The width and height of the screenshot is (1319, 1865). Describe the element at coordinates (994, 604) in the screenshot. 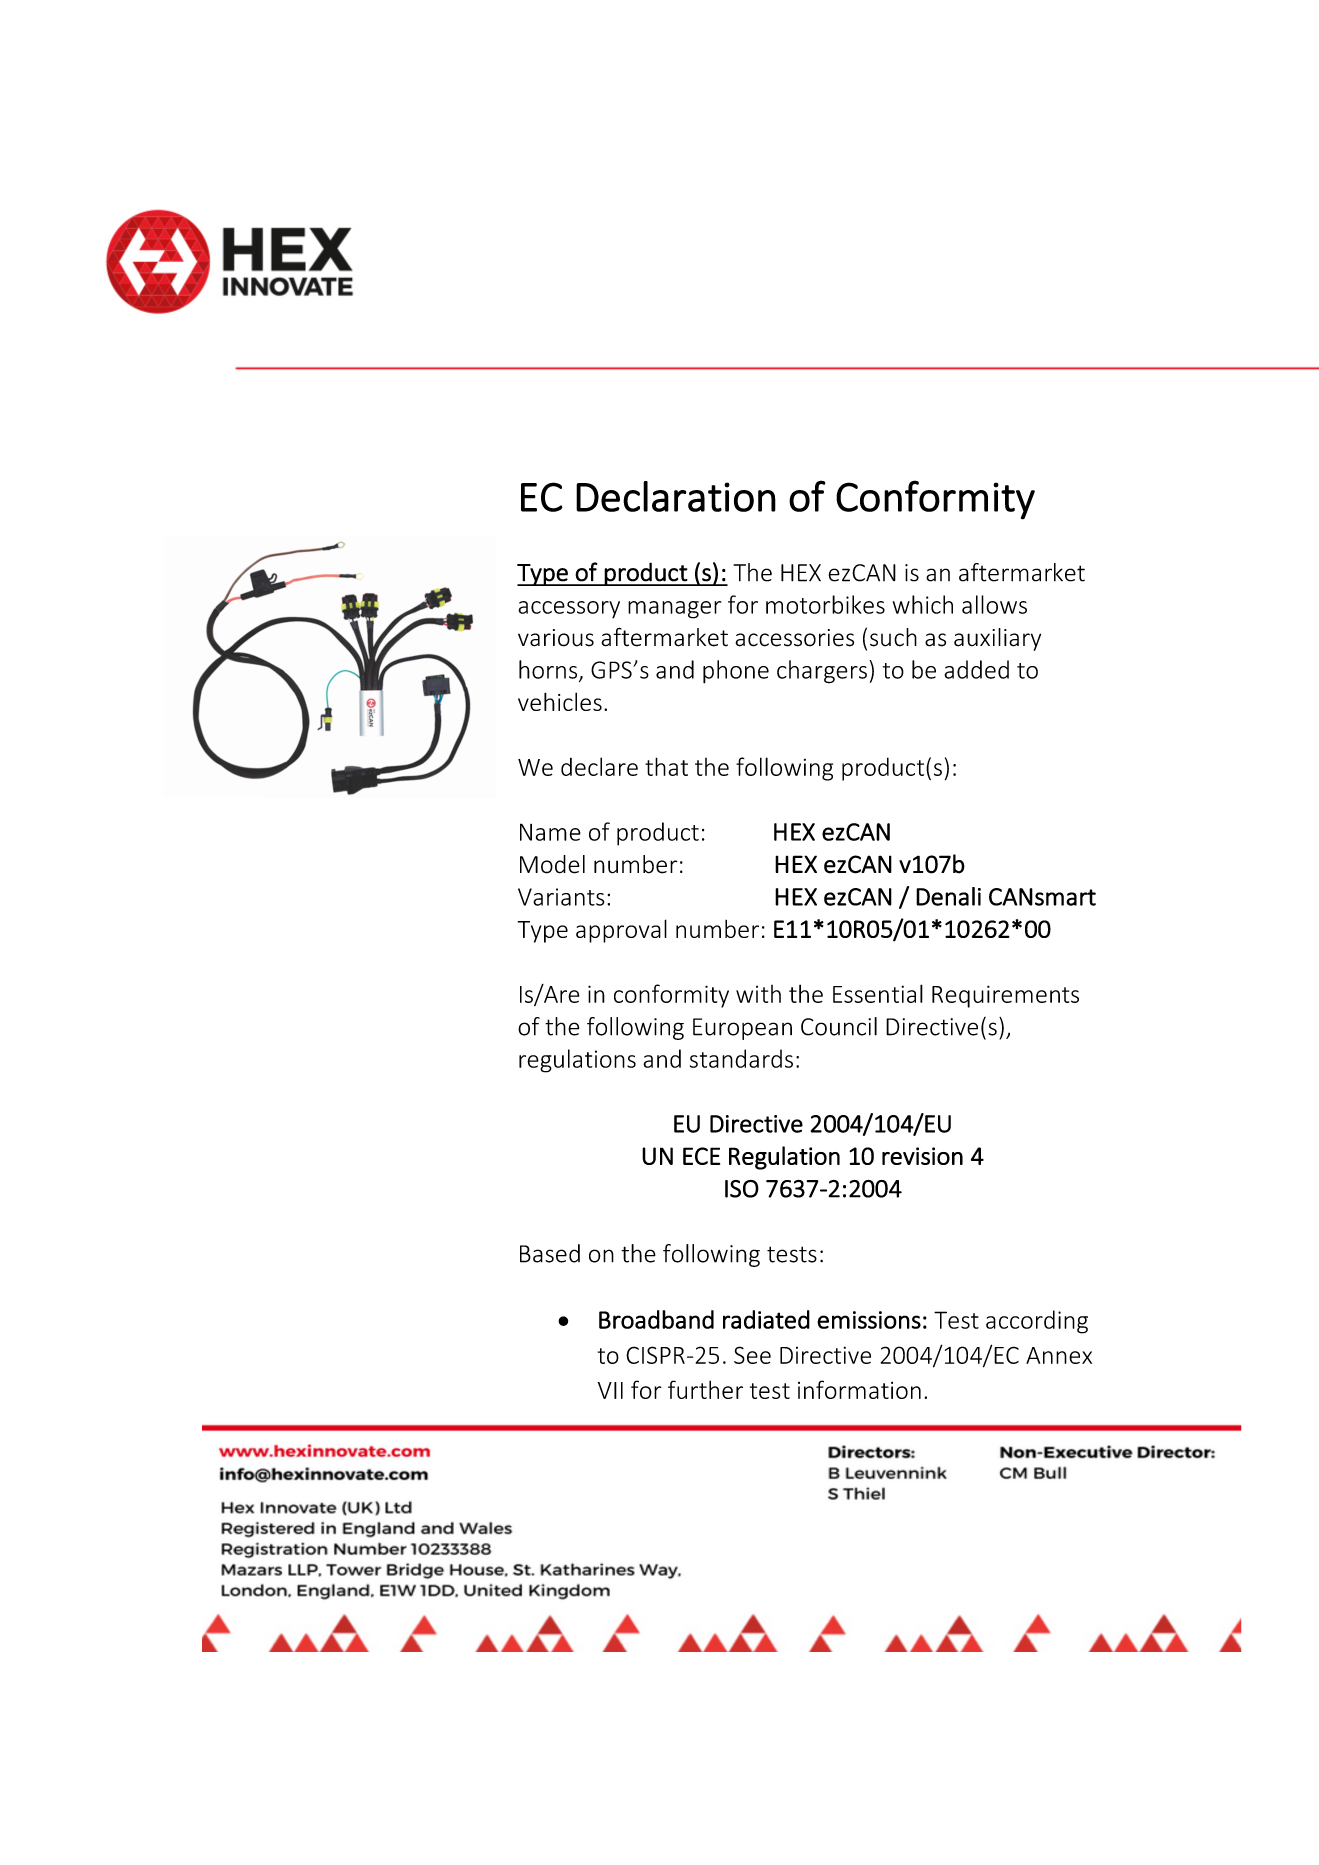

I see `allows` at that location.
